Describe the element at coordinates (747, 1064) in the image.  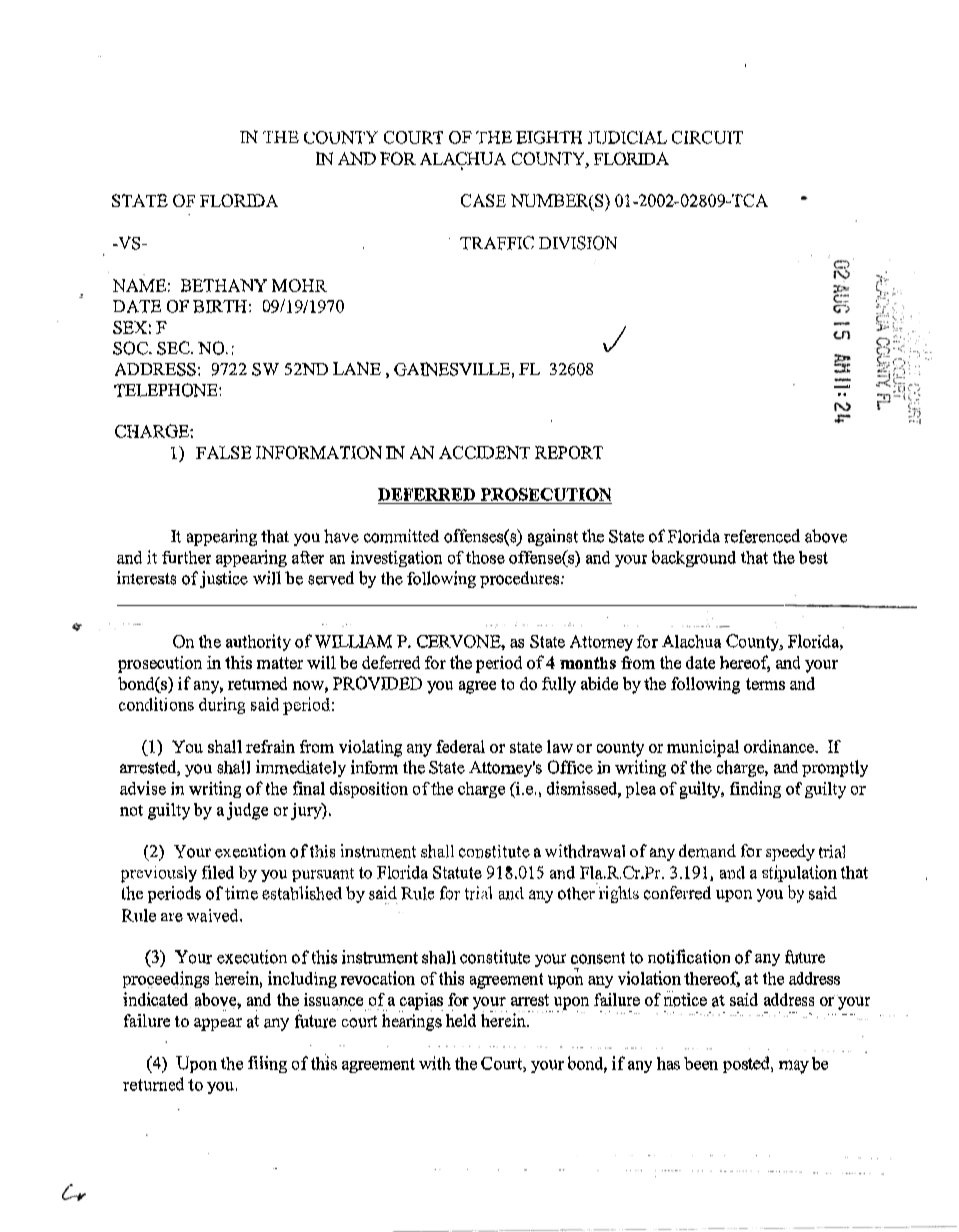
I see `posted` at that location.
